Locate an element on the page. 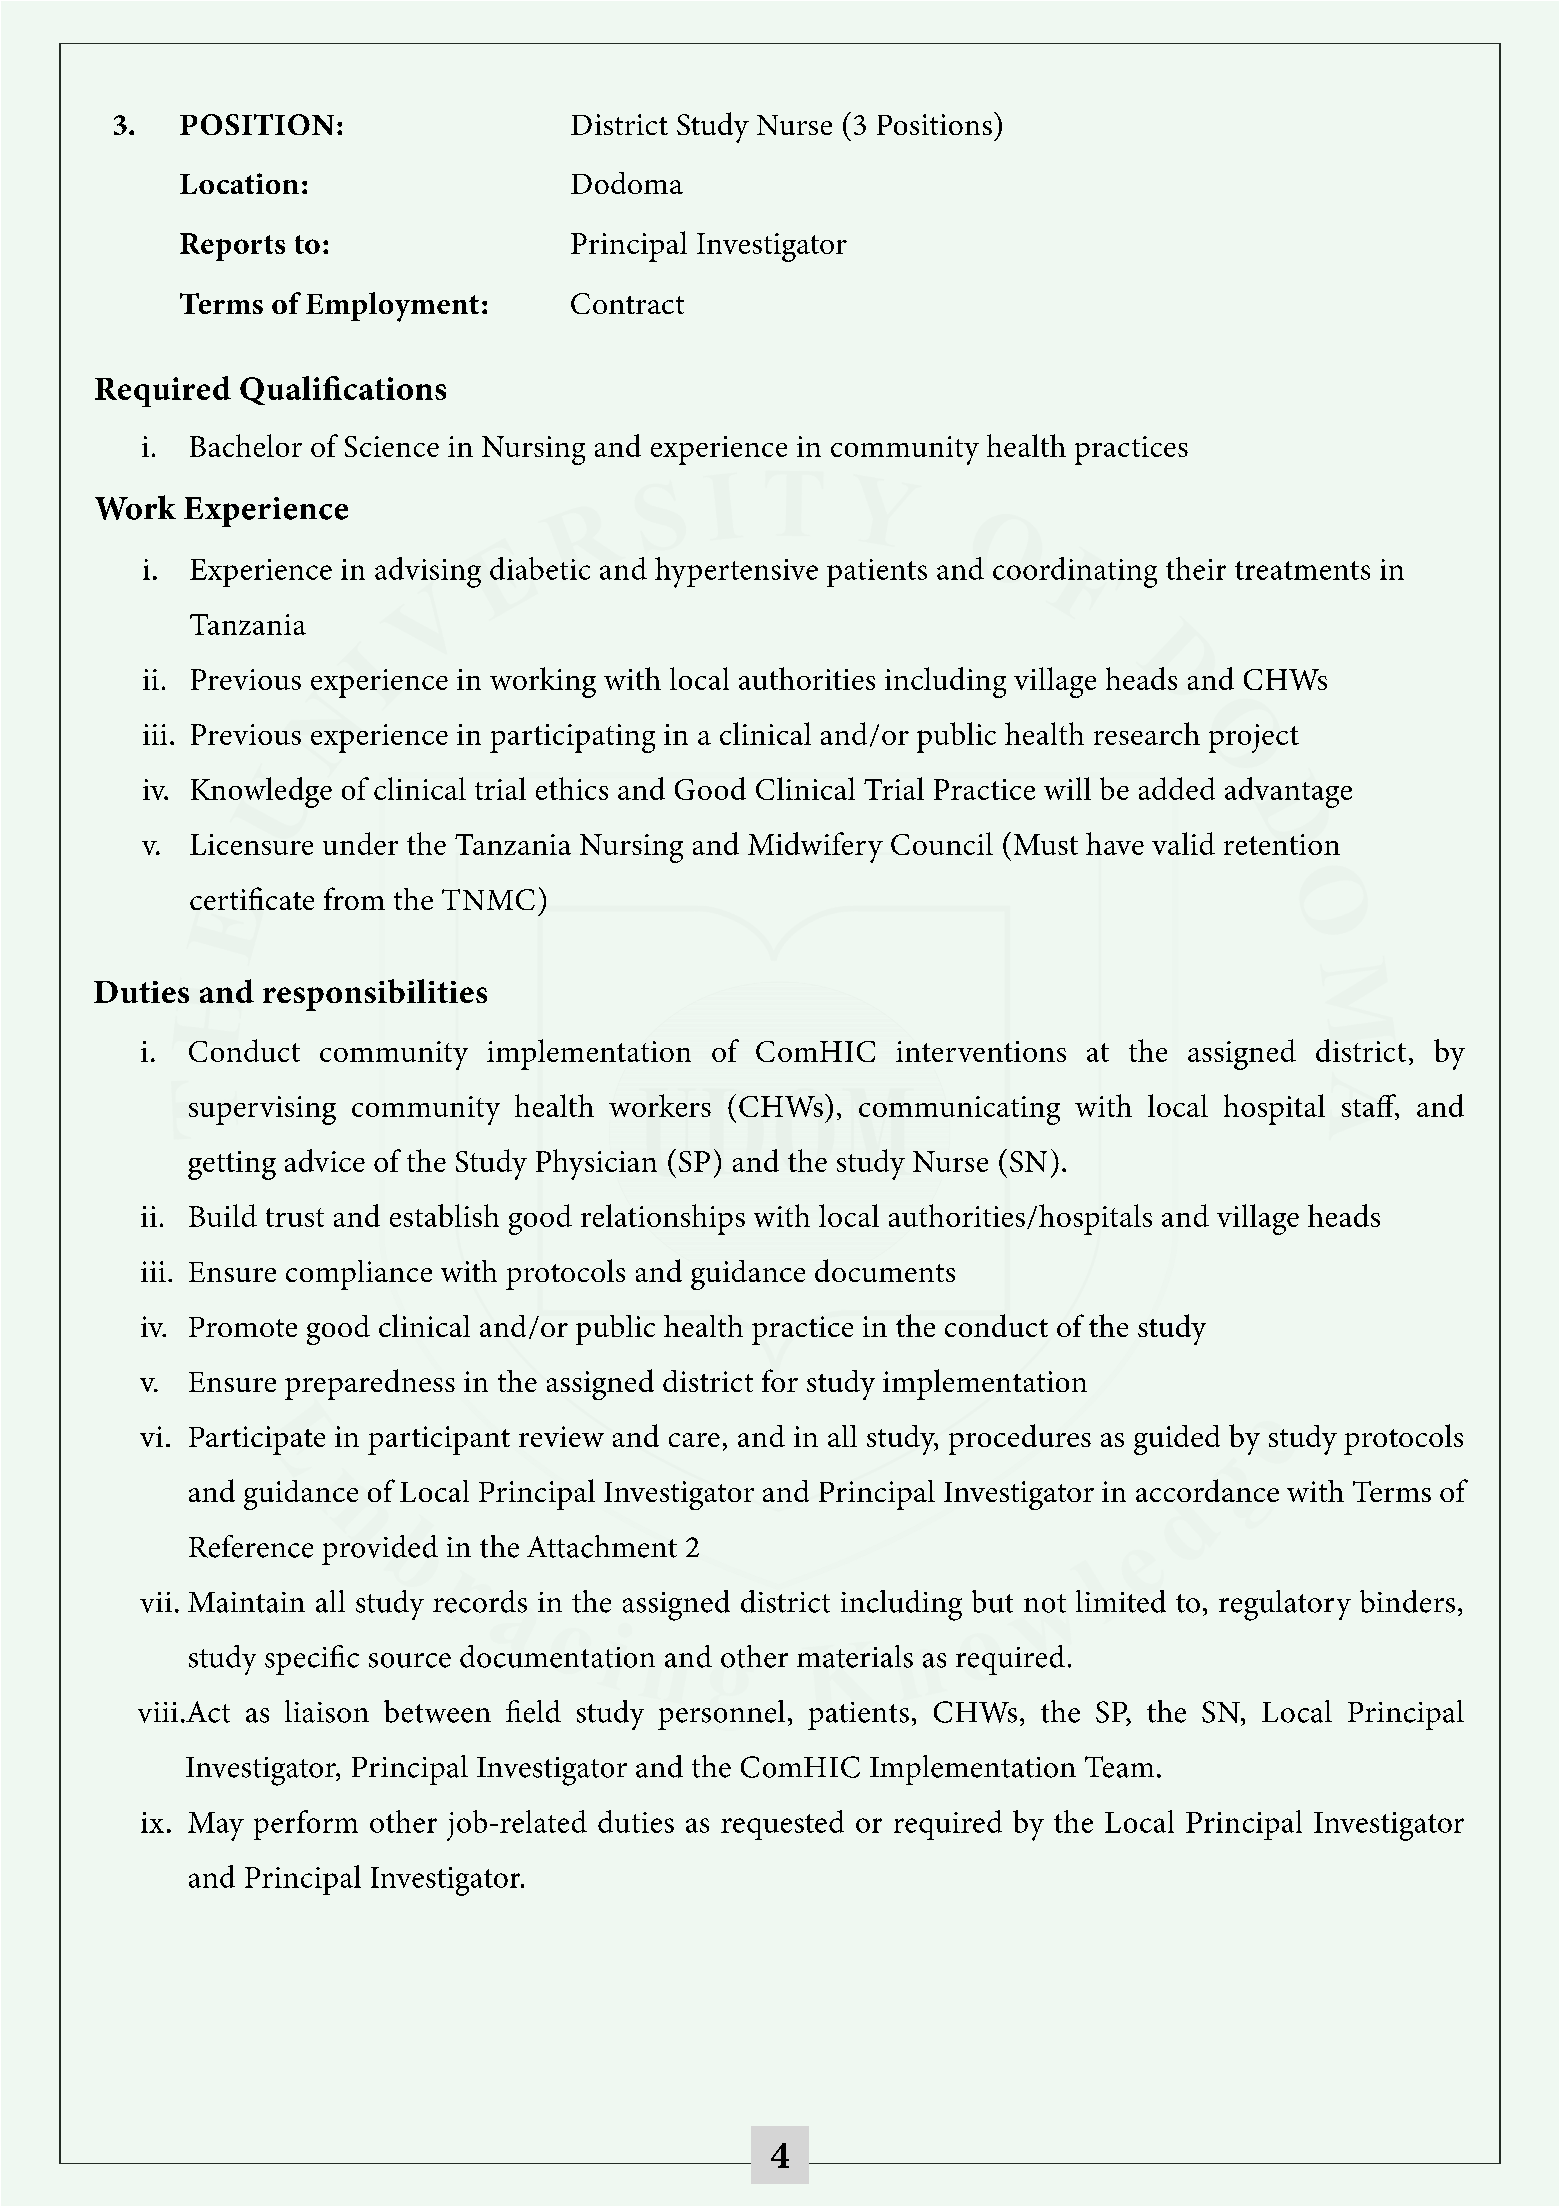  treatments is located at coordinates (1302, 570).
